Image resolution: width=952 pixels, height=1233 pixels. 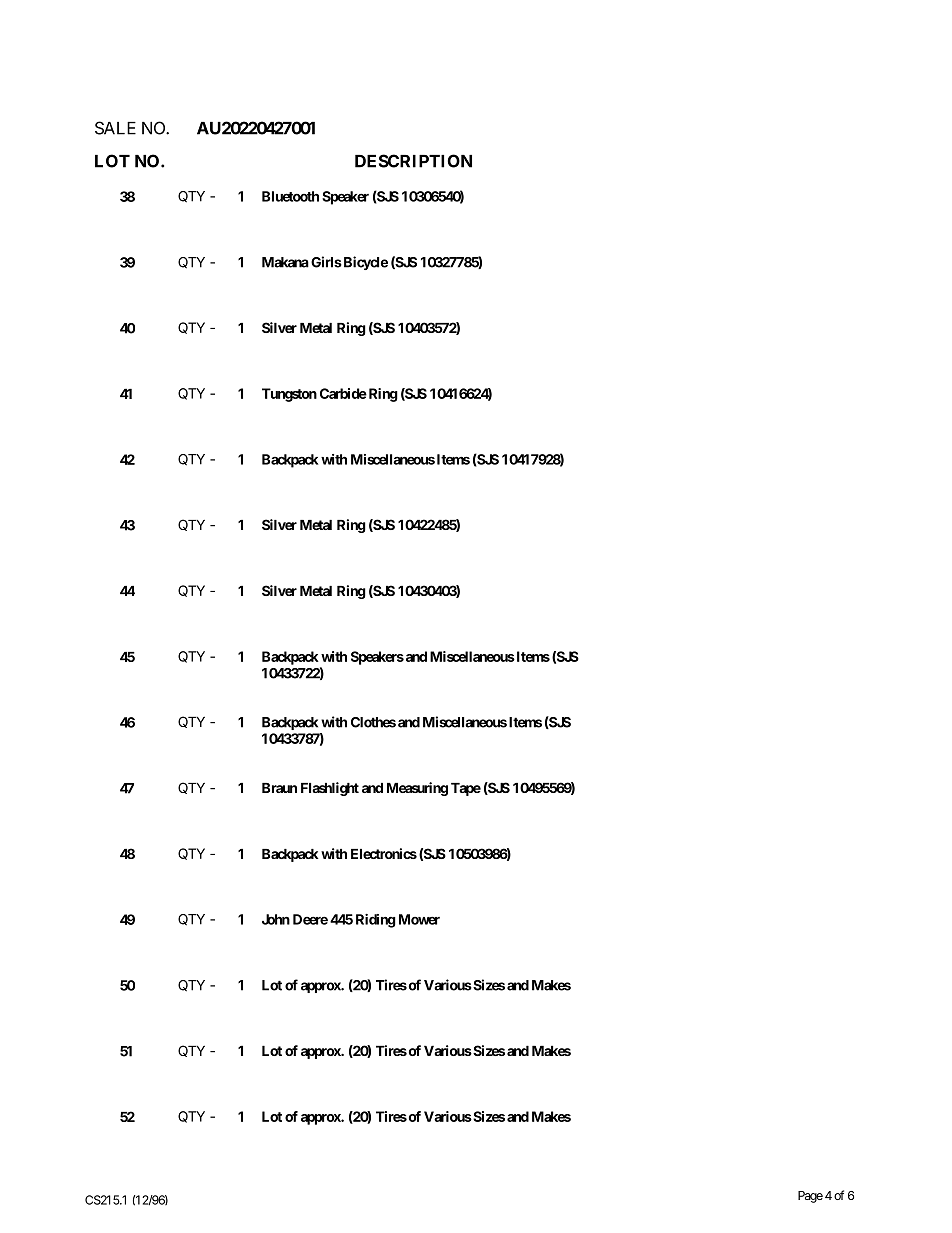 What do you see at coordinates (276, 919) in the image?
I see `John` at bounding box center [276, 919].
